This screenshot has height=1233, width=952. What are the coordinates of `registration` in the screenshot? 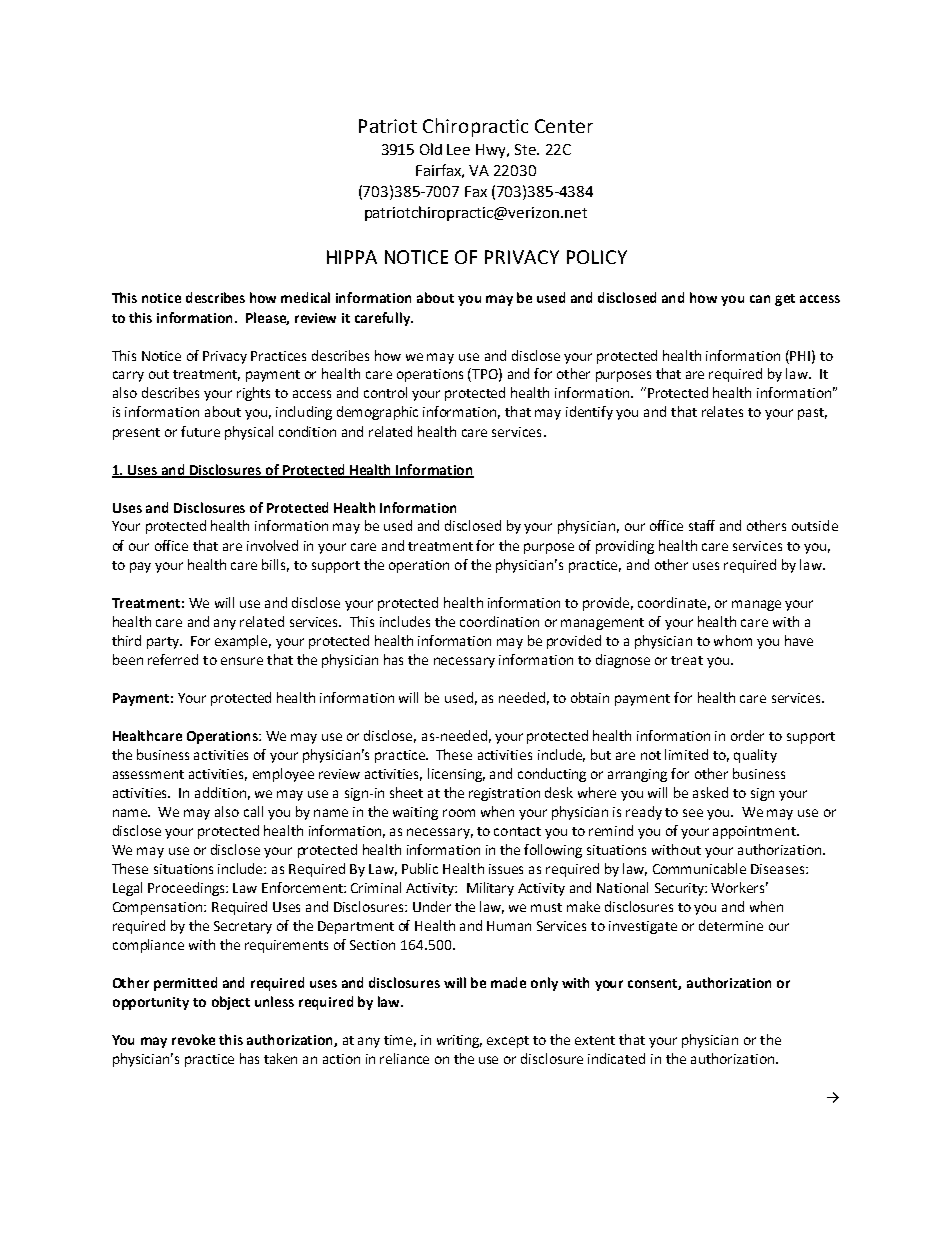 It's located at (504, 794).
